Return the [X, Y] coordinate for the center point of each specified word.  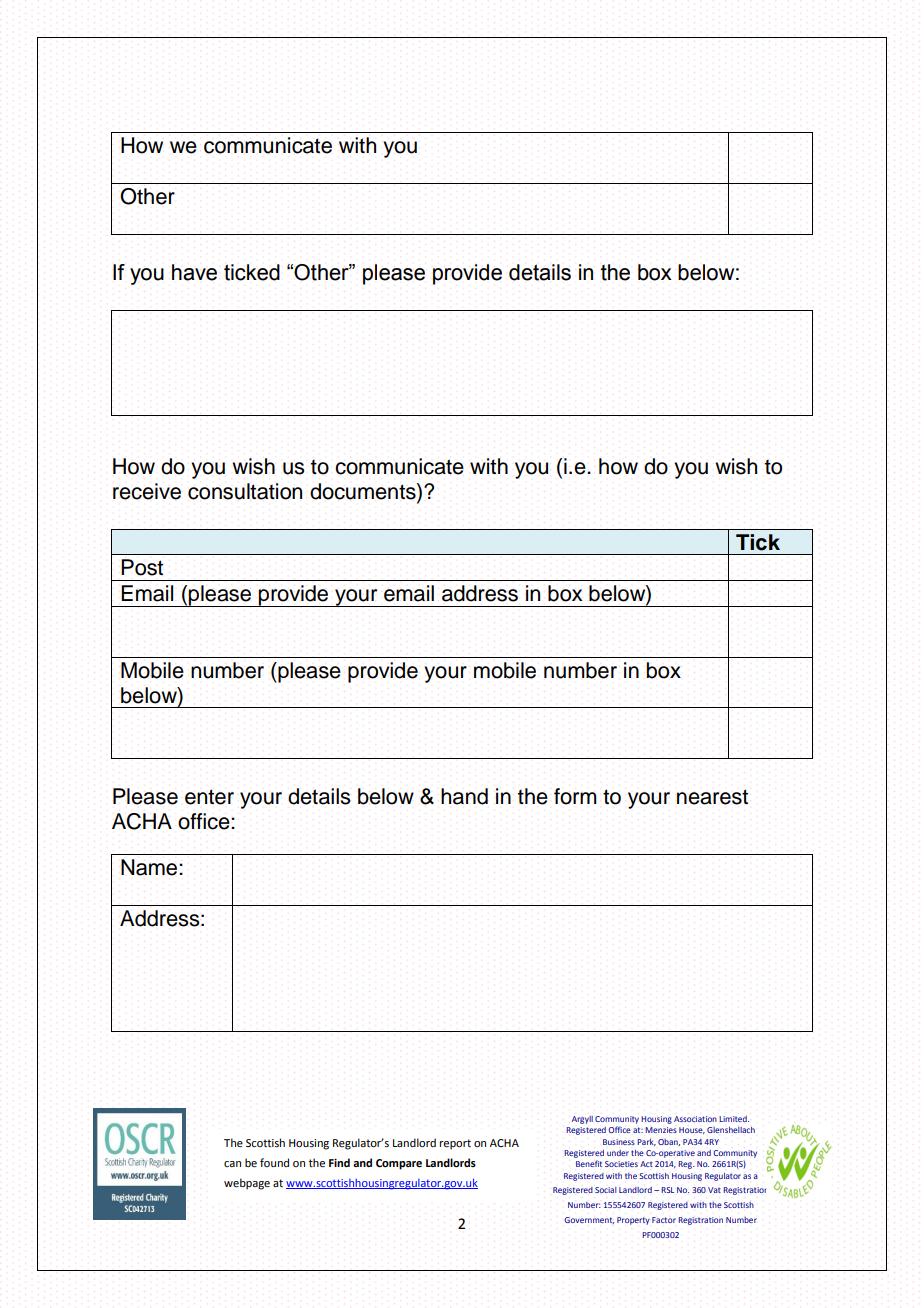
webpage [247, 1184]
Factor [664, 1220]
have [194, 272]
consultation [245, 491]
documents [364, 492]
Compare [399, 1164]
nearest [712, 797]
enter [209, 797]
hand [464, 796]
